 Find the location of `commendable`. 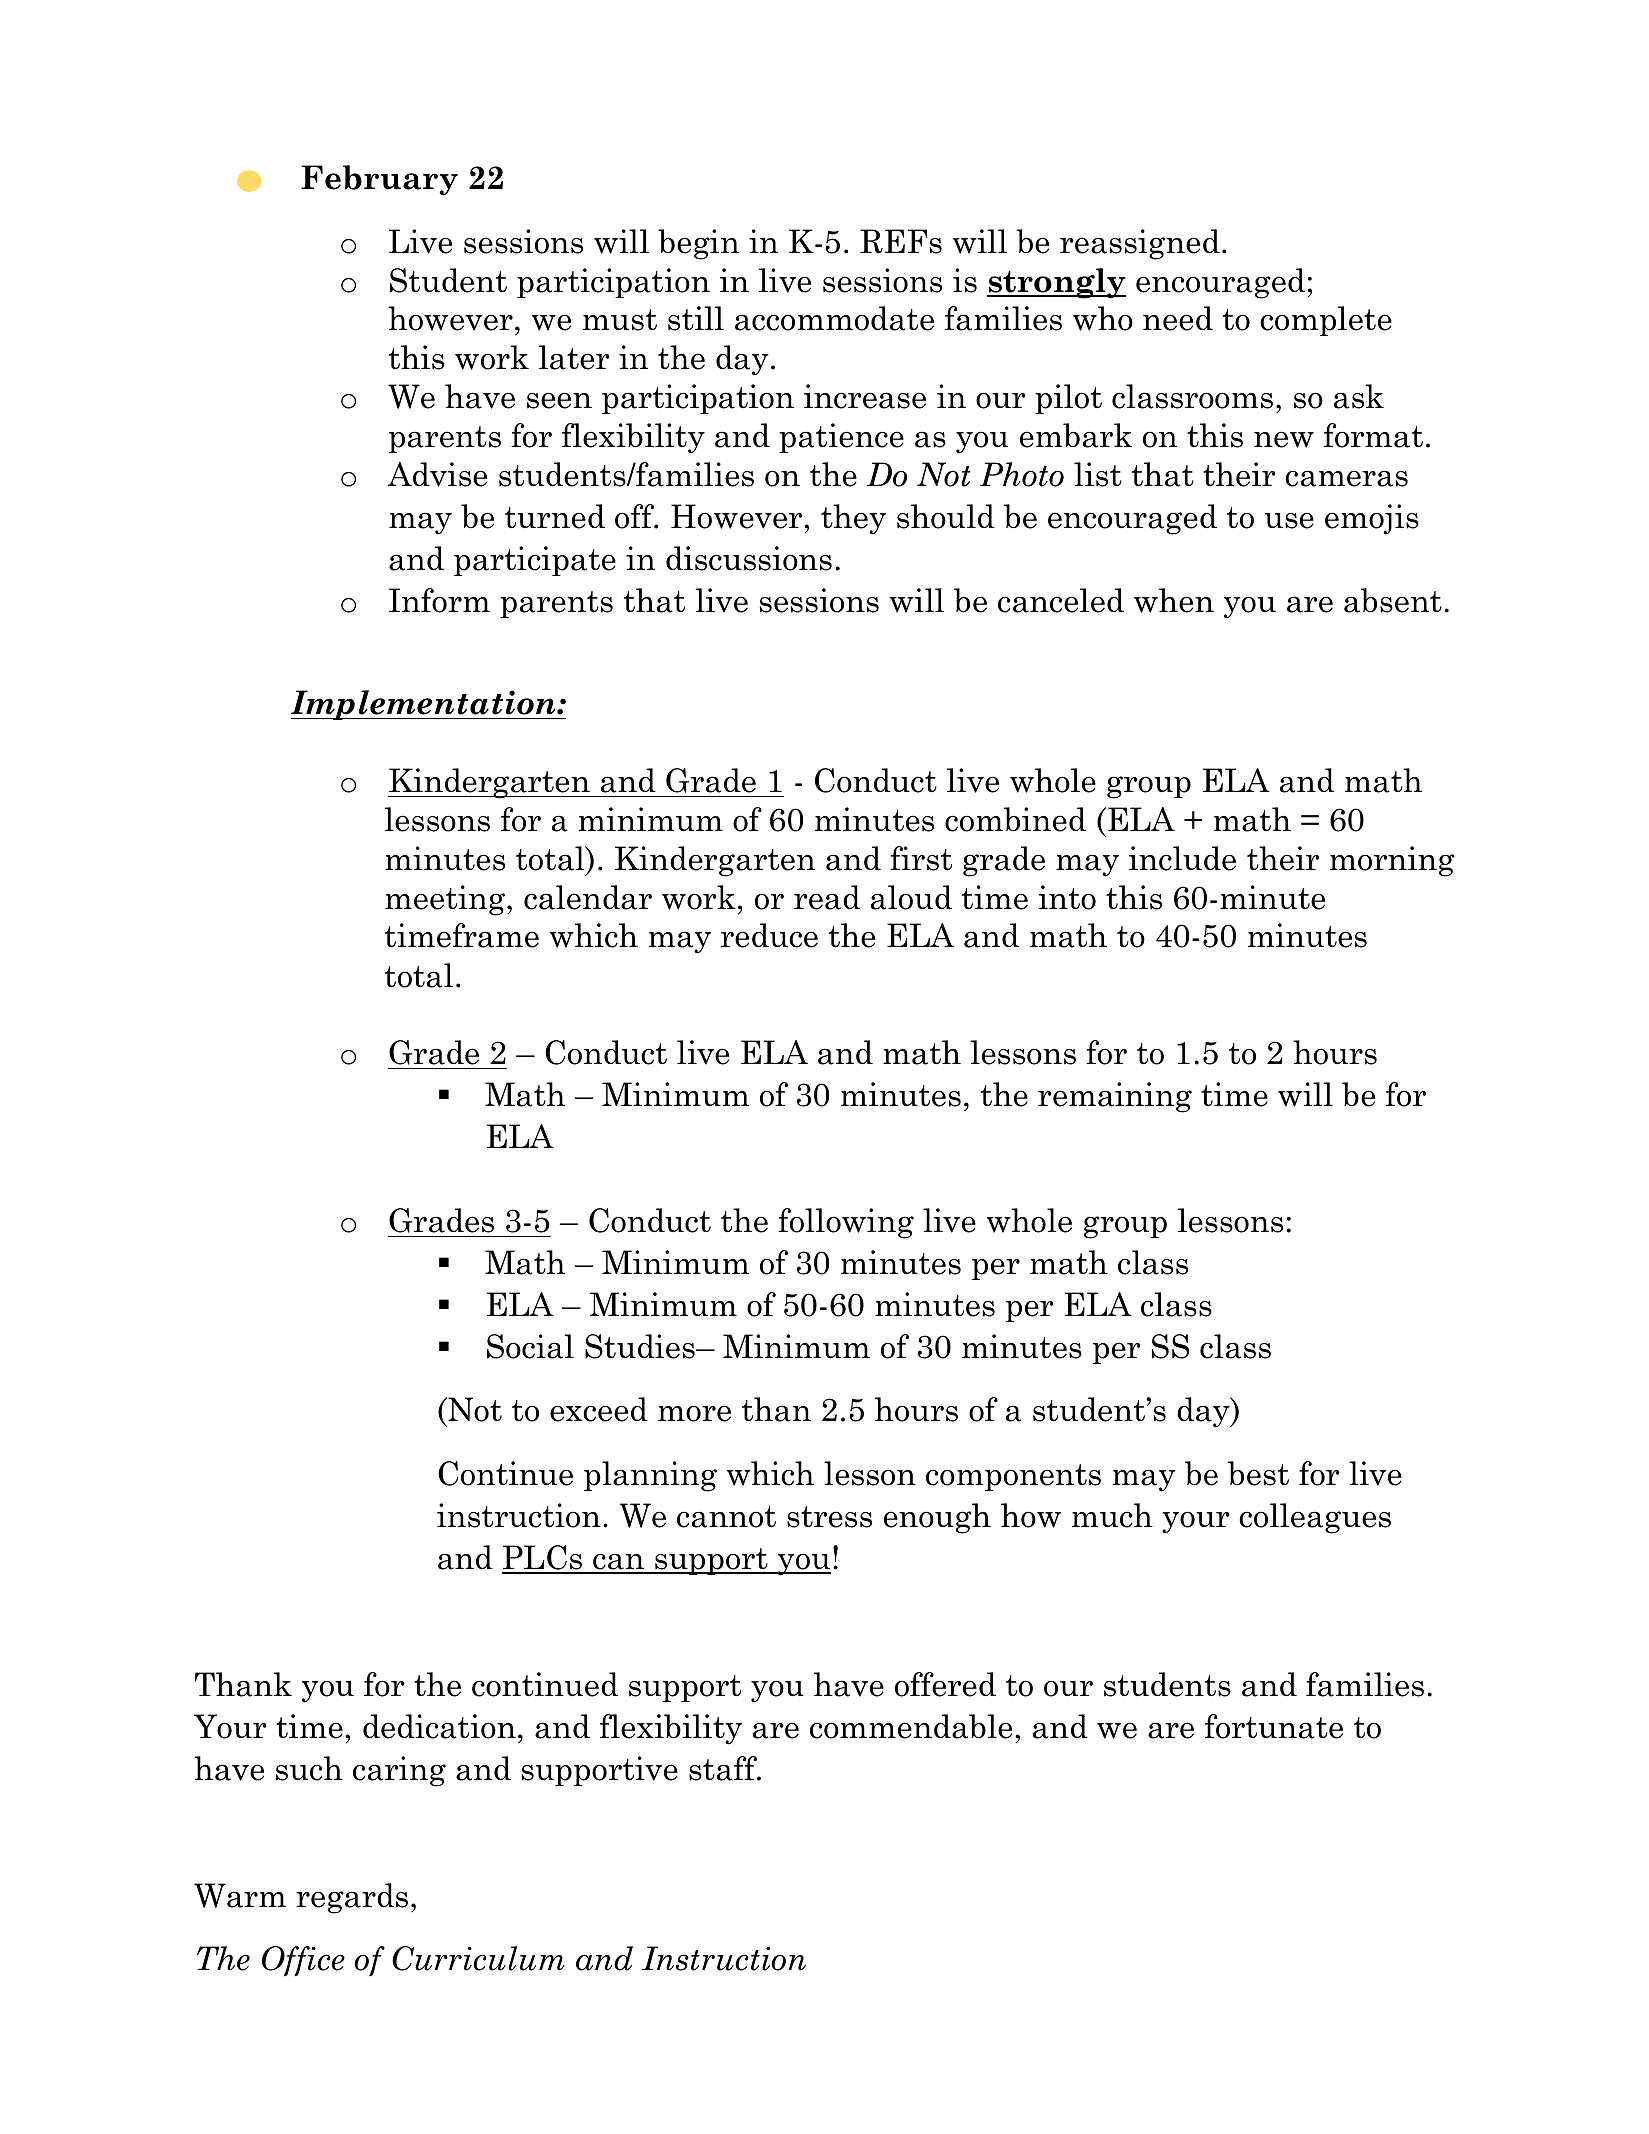

commendable is located at coordinates (911, 1726).
